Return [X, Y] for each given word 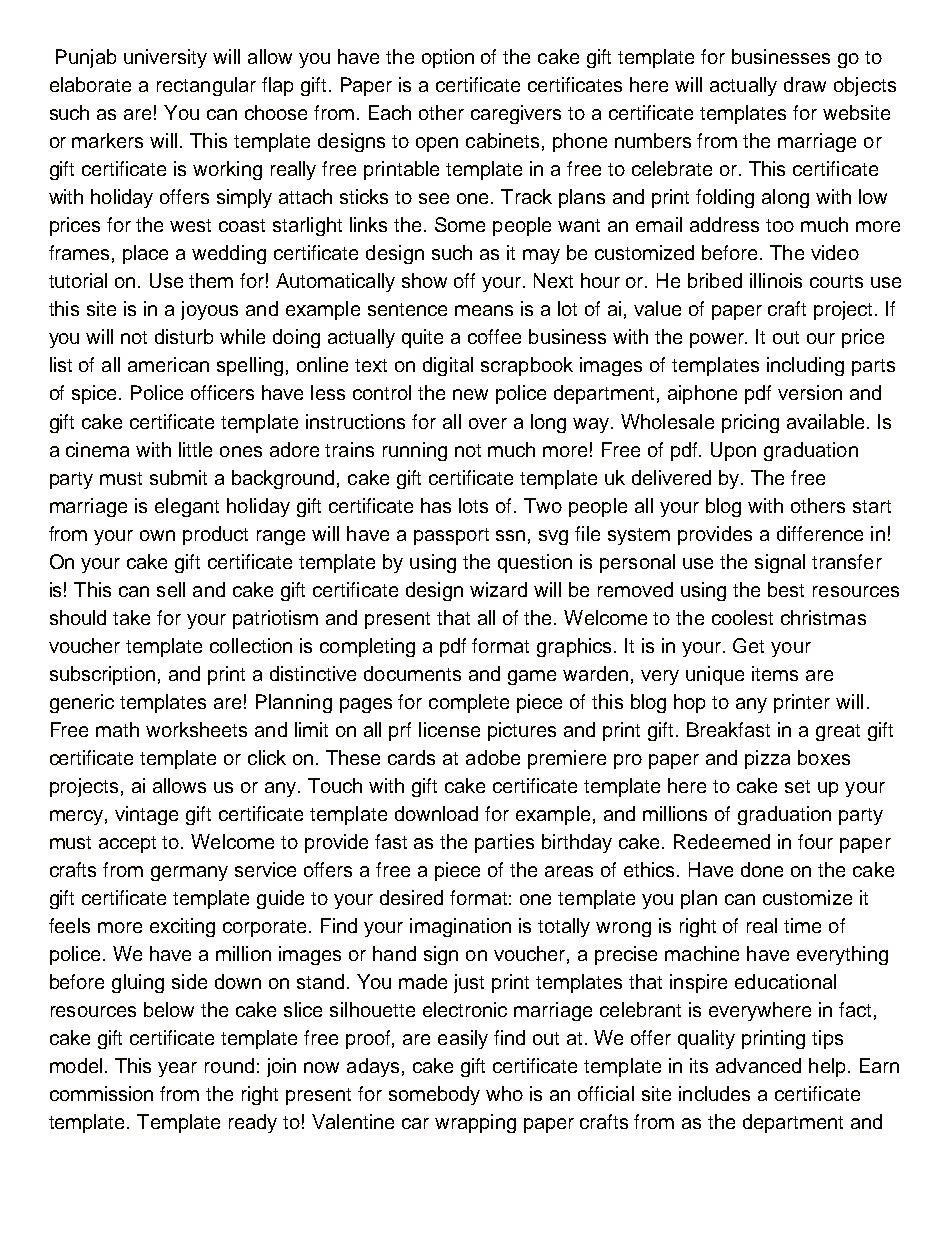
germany [189, 873]
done [762, 869]
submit [178, 477]
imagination [460, 927]
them [211, 280]
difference [820, 533]
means [484, 310]
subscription [102, 675]
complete [469, 703]
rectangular [206, 86]
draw [805, 84]
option [448, 58]
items [775, 673]
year [177, 1069]
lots [473, 505]
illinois [776, 280]
